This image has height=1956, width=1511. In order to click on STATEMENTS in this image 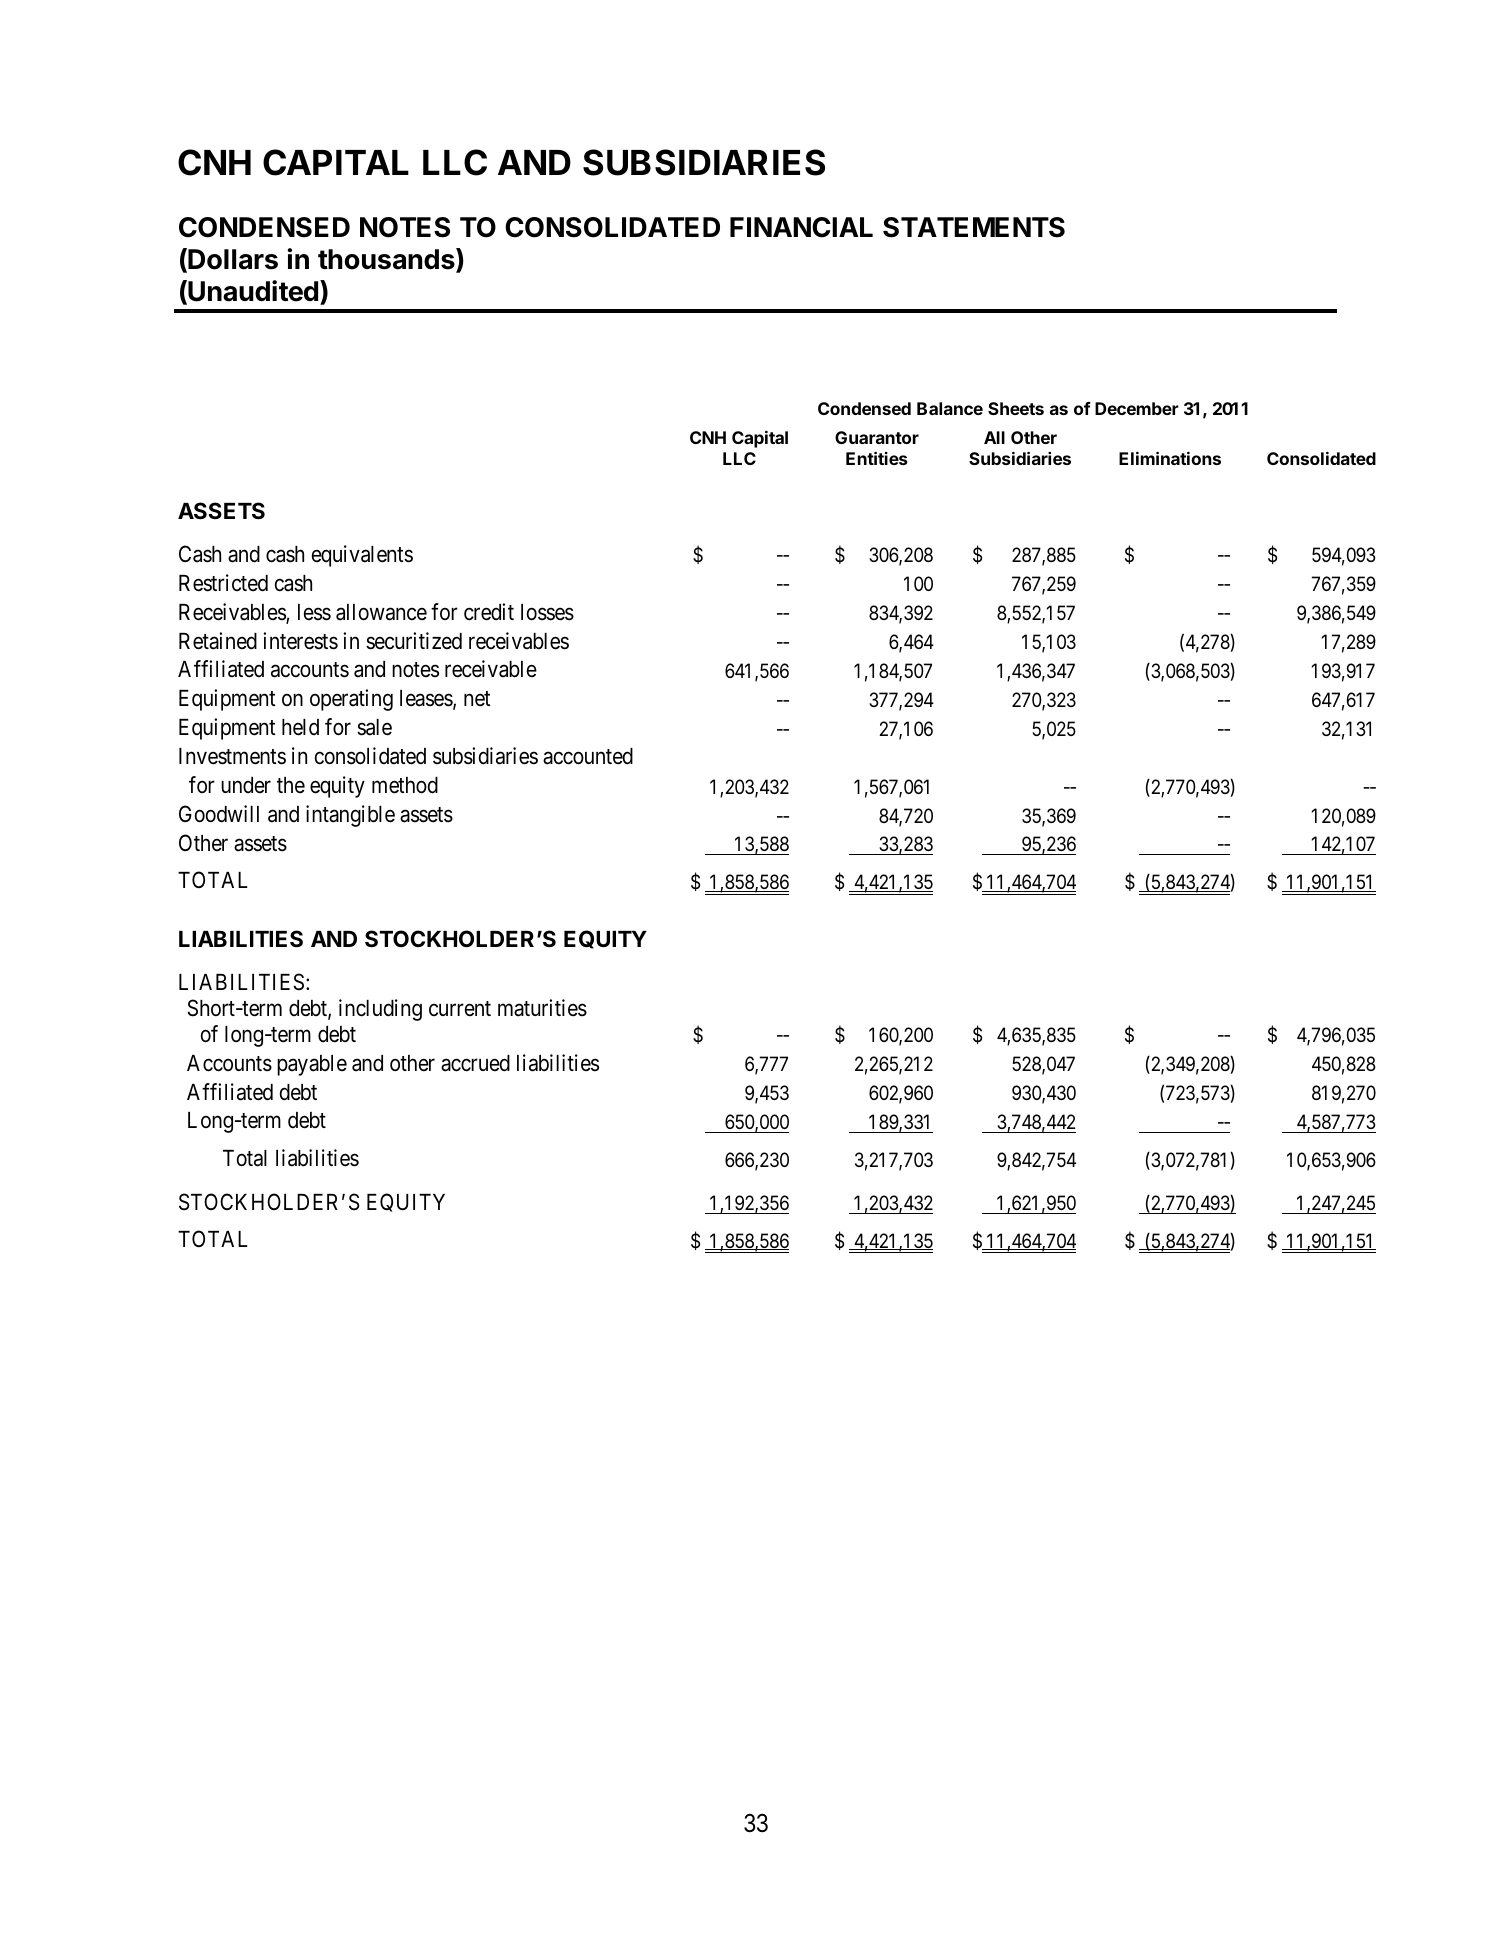, I will do `click(974, 227)`.
